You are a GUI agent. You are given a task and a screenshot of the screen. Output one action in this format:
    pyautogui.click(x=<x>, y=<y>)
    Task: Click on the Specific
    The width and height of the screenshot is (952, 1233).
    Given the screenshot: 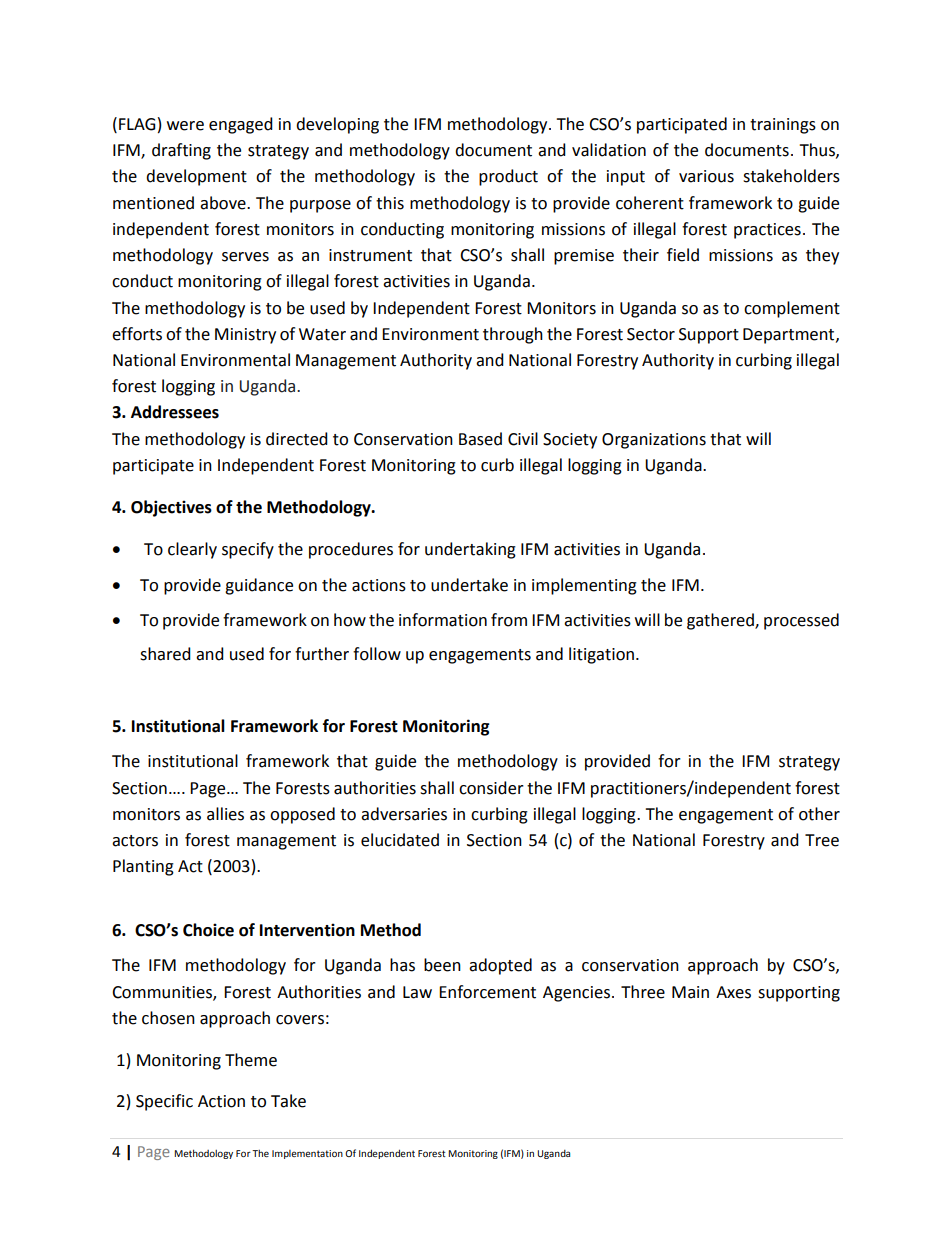 What is the action you would take?
    pyautogui.click(x=164, y=1102)
